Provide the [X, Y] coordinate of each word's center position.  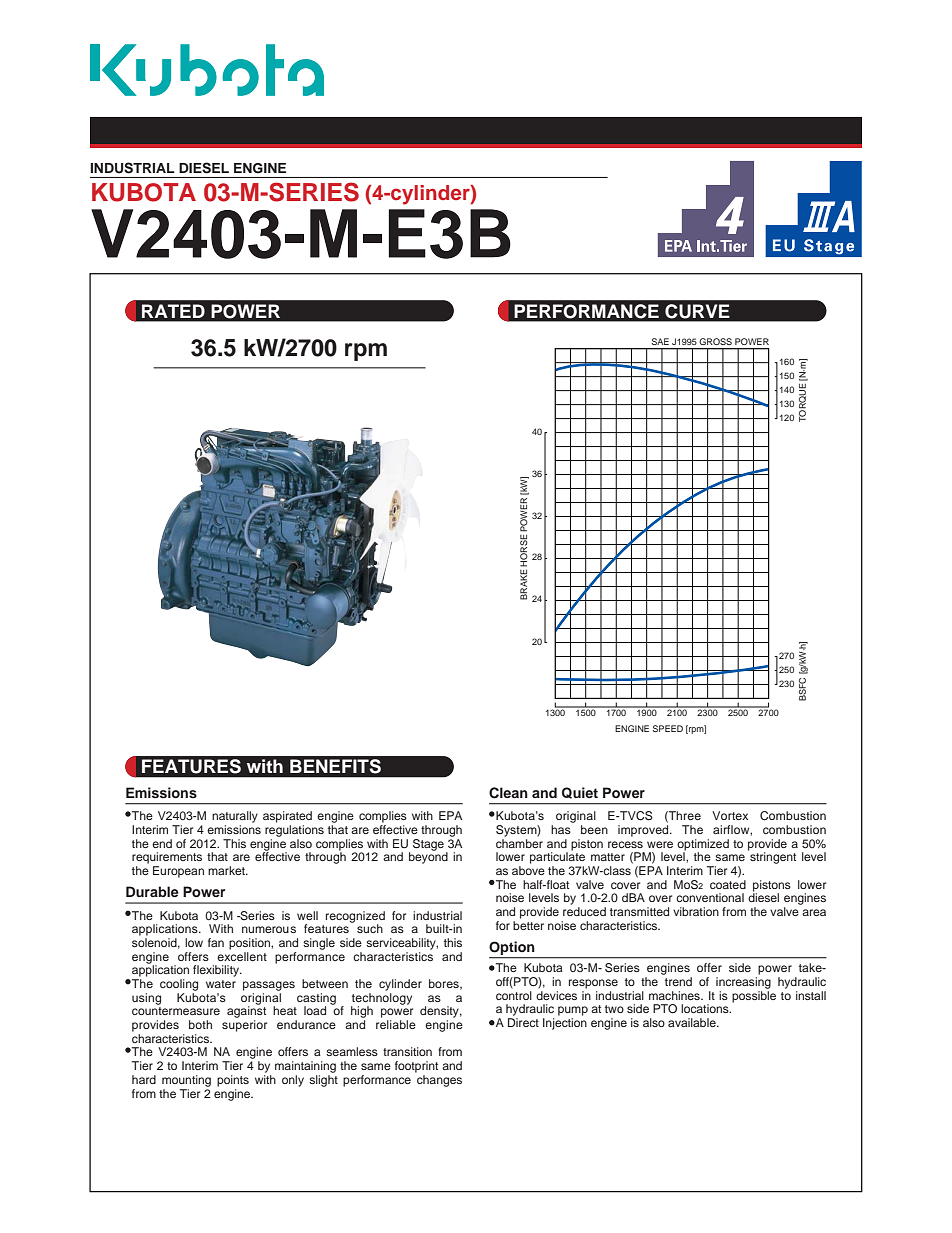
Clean [508, 793]
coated [728, 884]
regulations [294, 831]
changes [439, 1081]
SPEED [668, 728]
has [561, 829]
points [233, 1081]
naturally [235, 817]
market [227, 870]
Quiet [580, 793]
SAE [660, 341]
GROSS [715, 341]
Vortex [730, 815]
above [528, 870]
